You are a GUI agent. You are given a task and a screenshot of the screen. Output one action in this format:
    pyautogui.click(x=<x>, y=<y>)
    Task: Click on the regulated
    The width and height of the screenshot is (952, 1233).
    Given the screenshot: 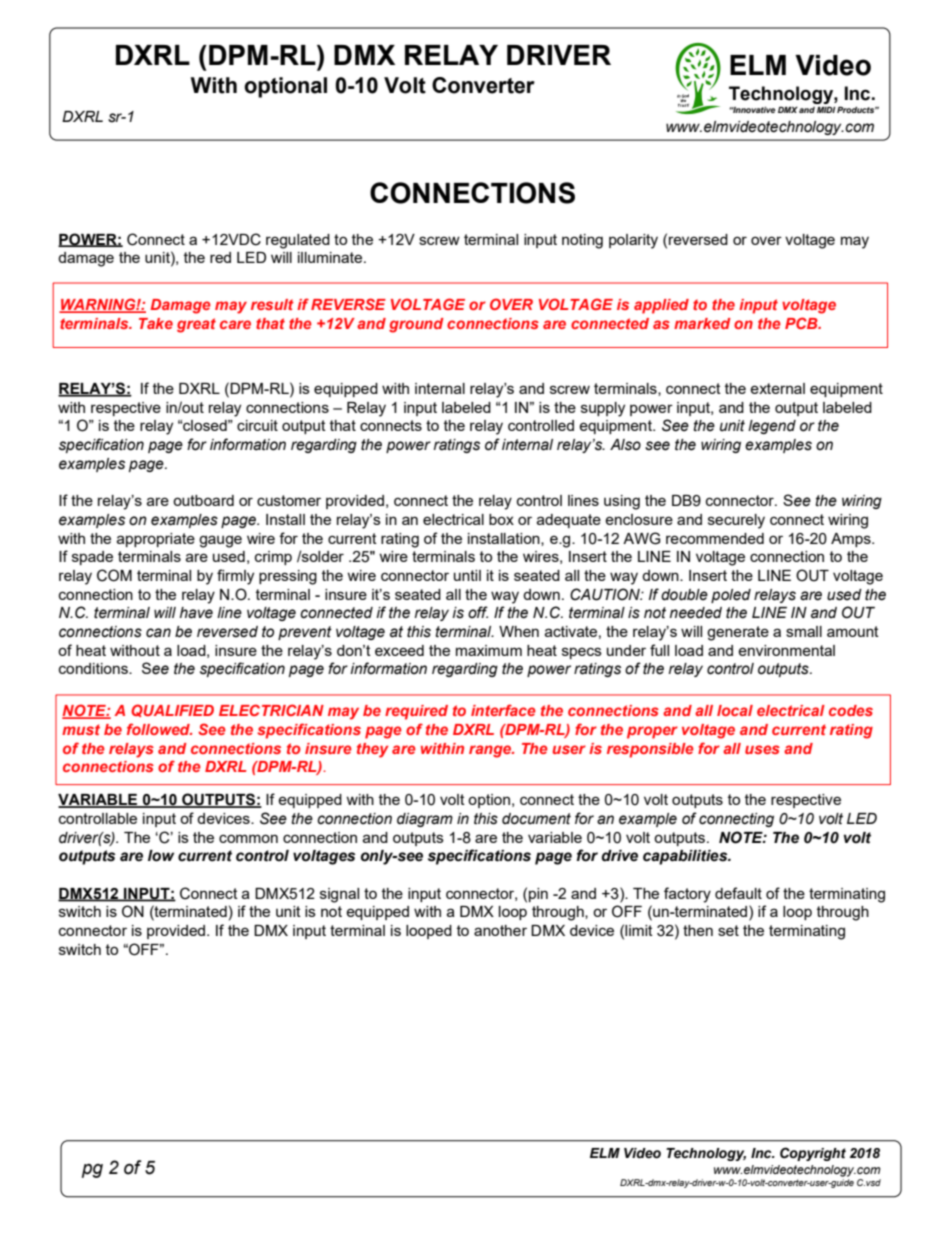 What is the action you would take?
    pyautogui.click(x=298, y=241)
